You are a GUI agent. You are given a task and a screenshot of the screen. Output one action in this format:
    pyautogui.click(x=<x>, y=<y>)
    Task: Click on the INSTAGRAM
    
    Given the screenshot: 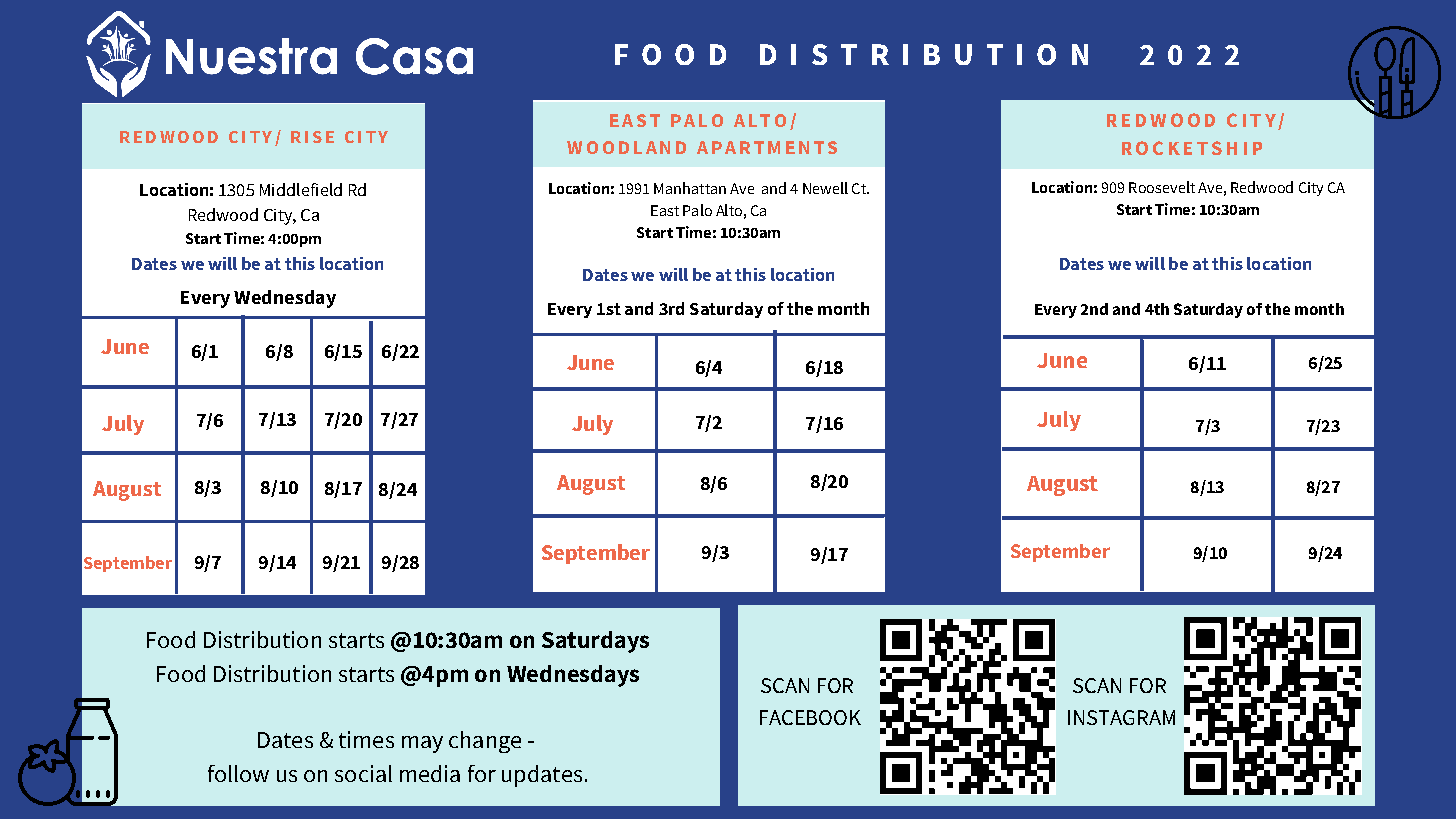 What is the action you would take?
    pyautogui.click(x=1121, y=717)
